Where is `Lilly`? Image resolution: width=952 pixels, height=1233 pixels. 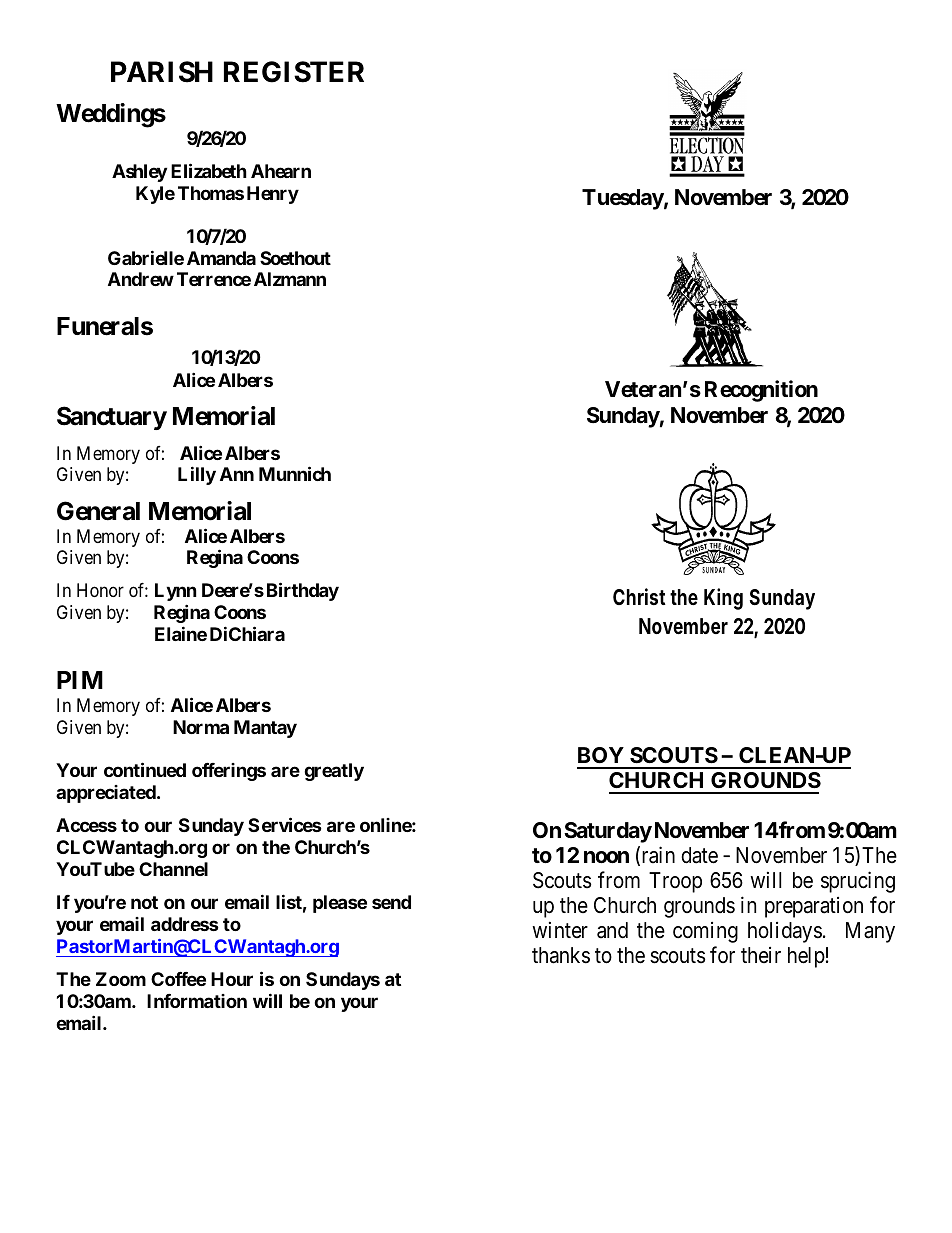 Lilly is located at coordinates (197, 475).
